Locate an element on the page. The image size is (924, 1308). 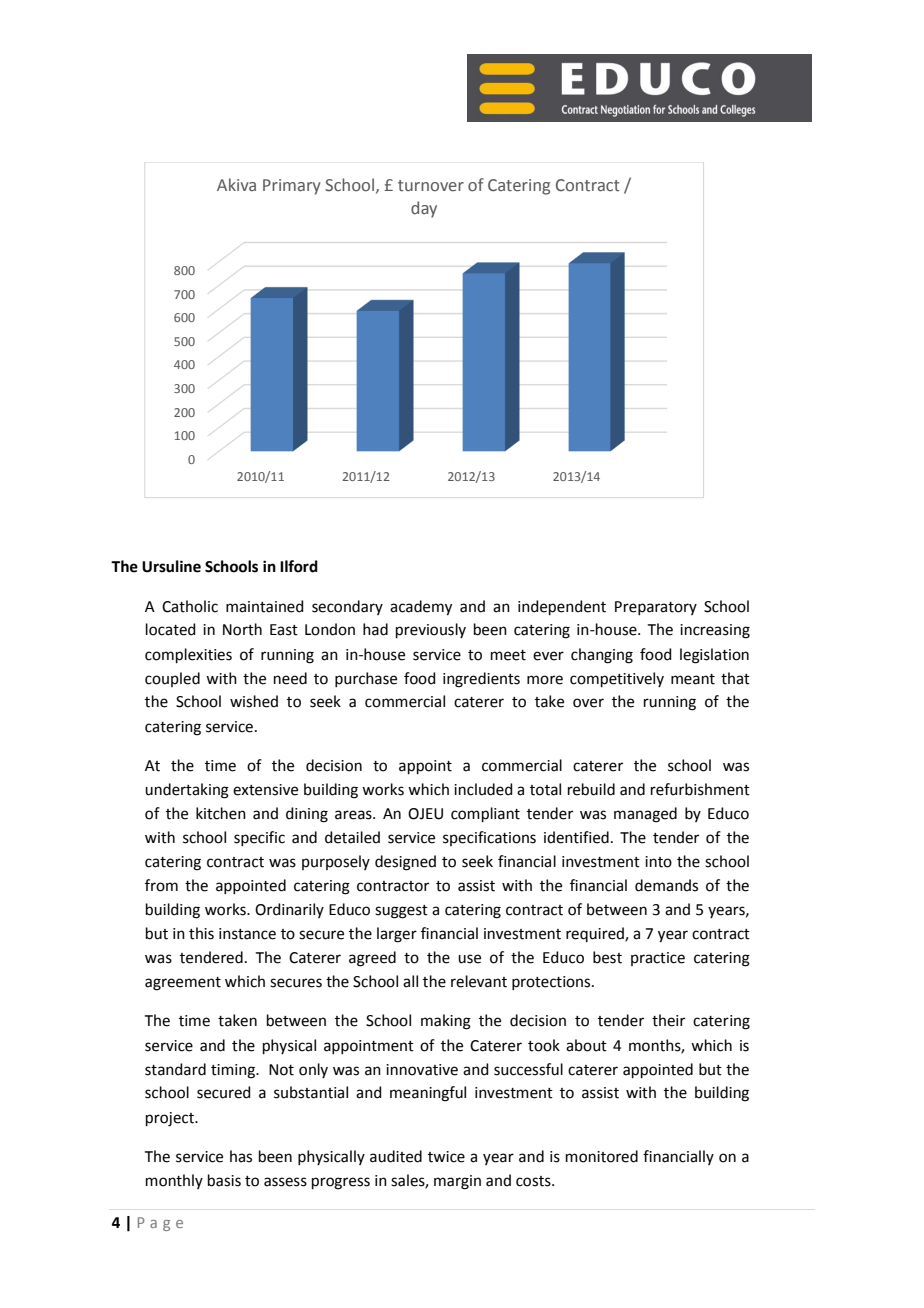
increasing is located at coordinates (715, 631).
